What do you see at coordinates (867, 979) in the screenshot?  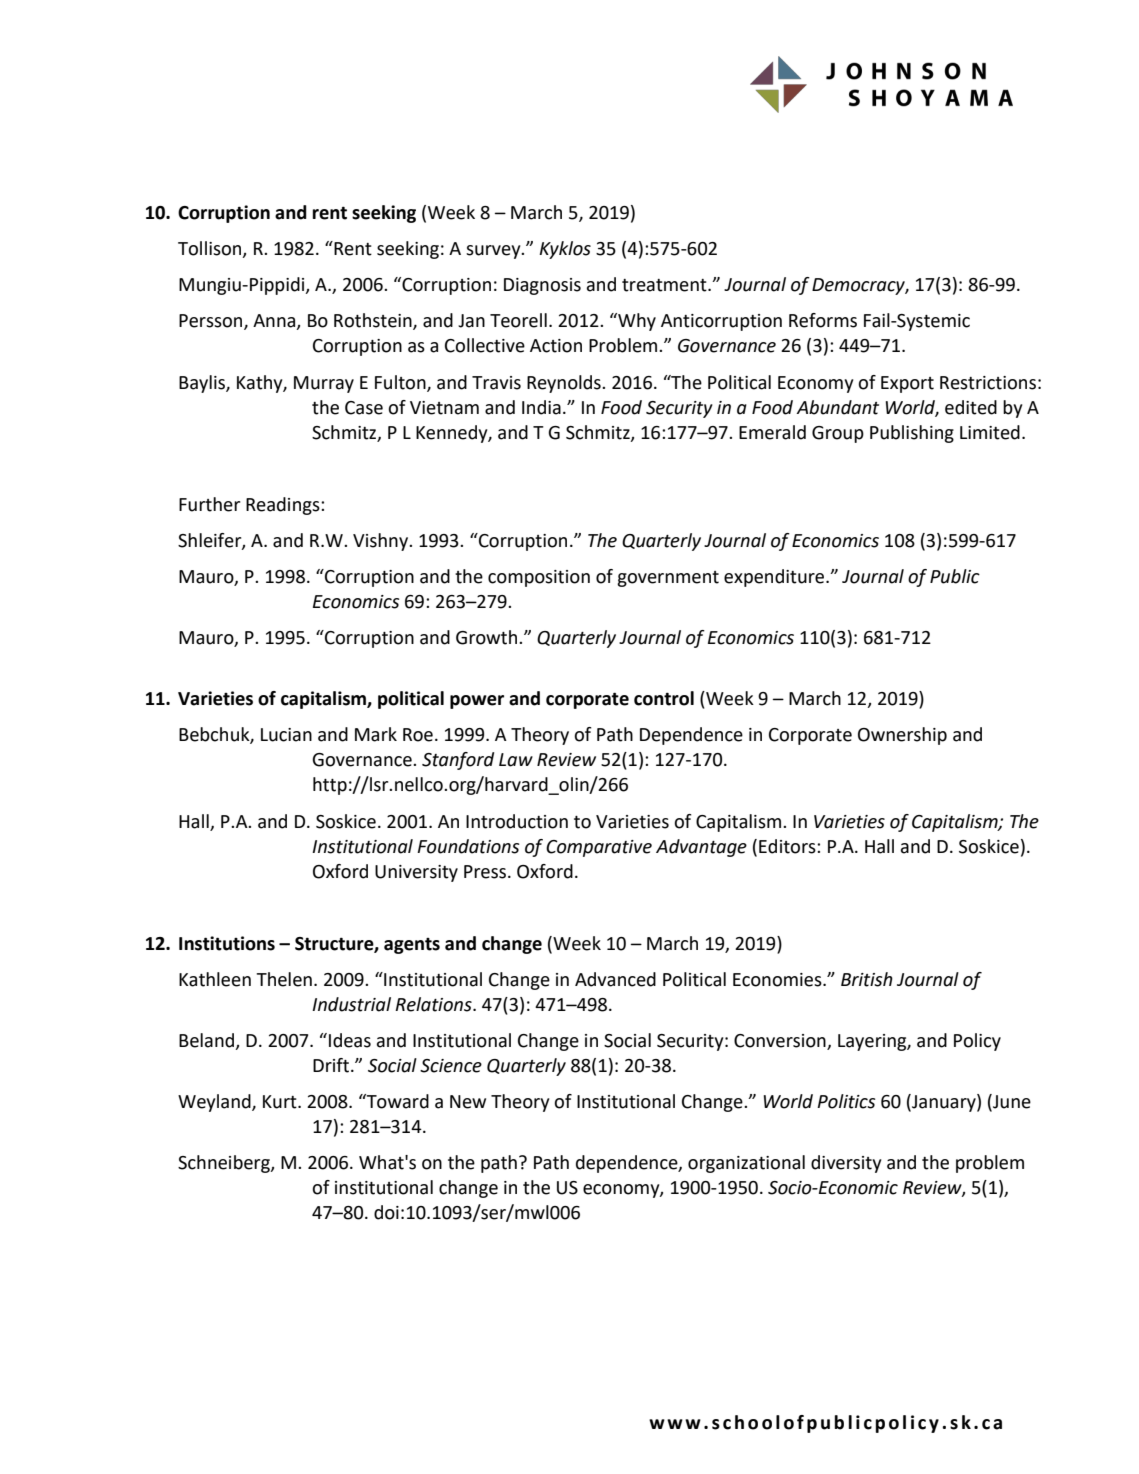 I see `British` at bounding box center [867, 979].
